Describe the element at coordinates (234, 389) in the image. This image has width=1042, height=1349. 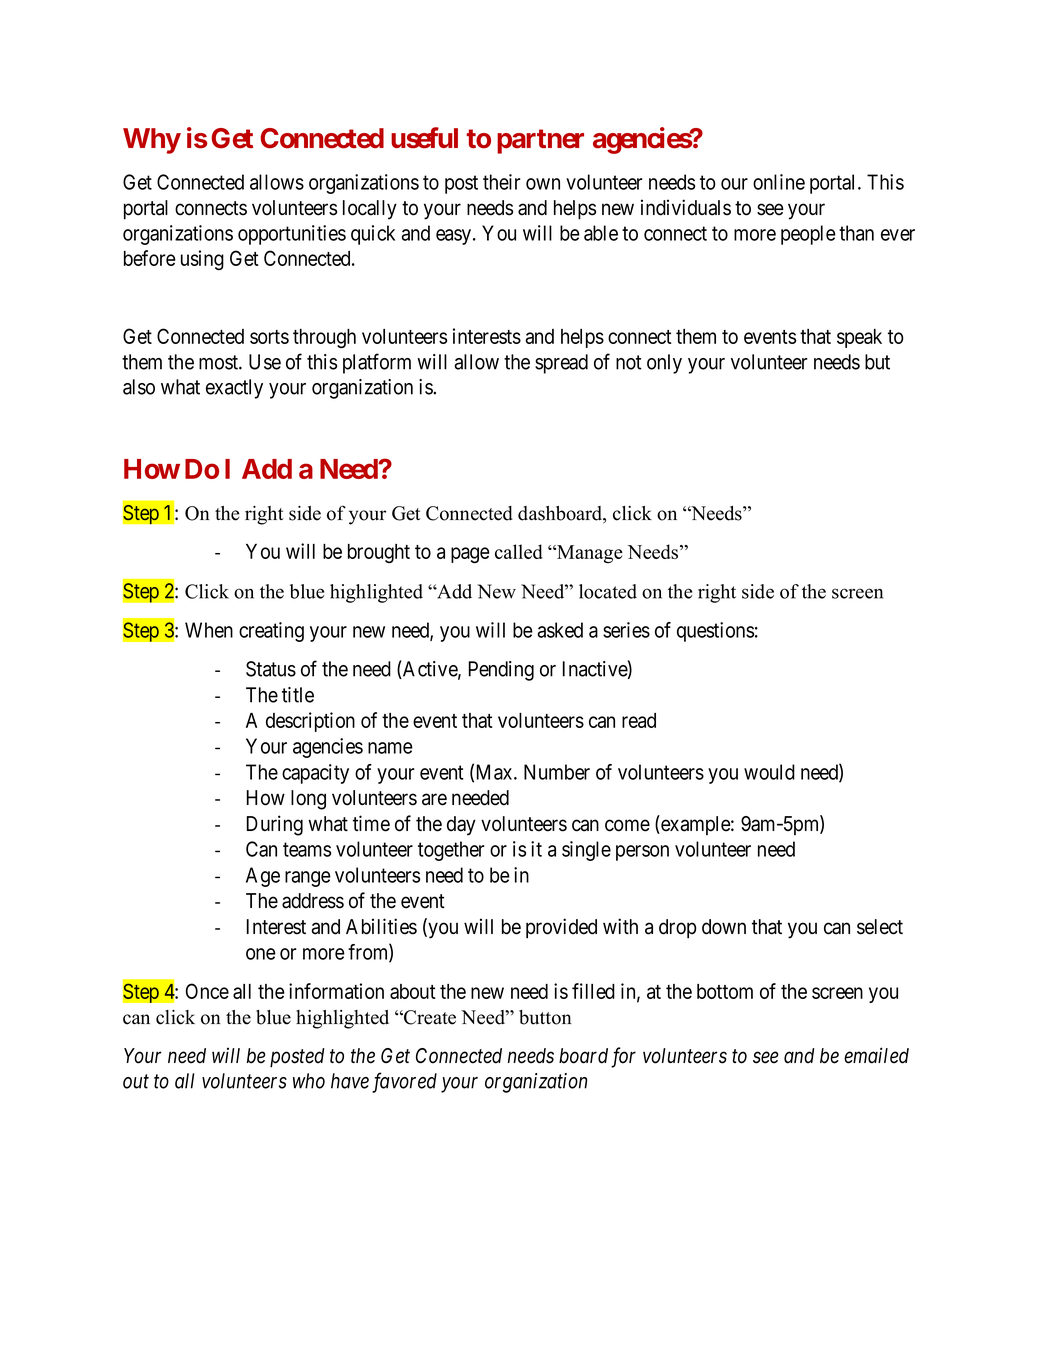
I see `exactly` at that location.
